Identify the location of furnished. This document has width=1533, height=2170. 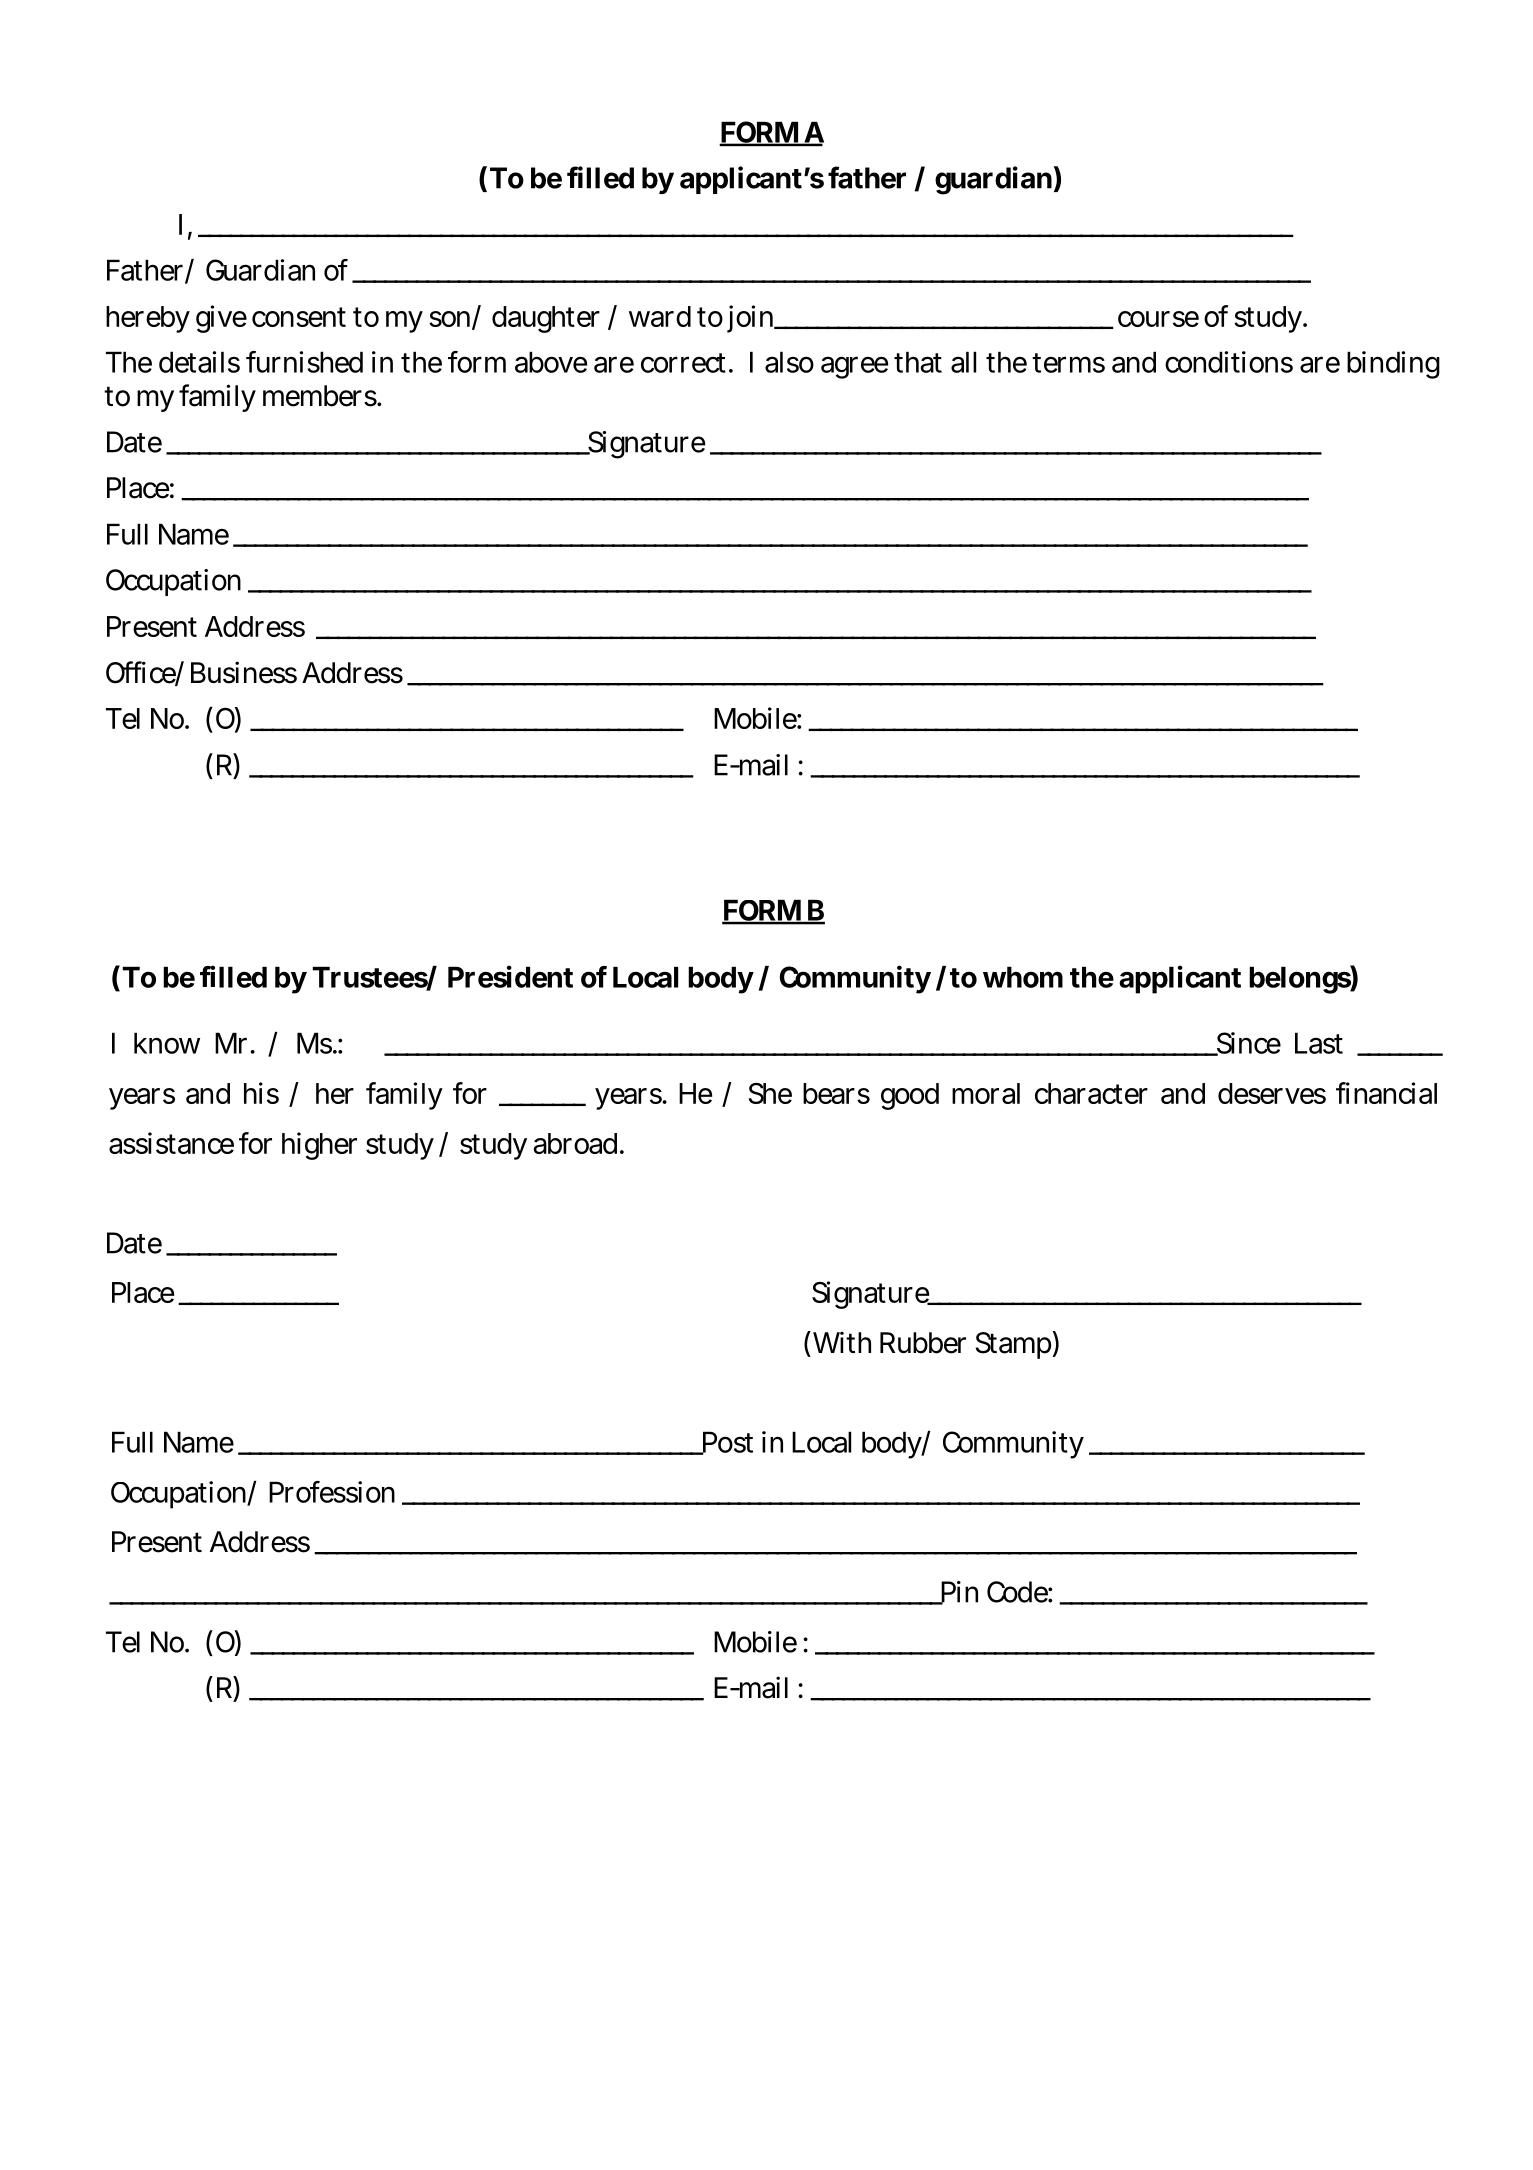
(304, 362).
